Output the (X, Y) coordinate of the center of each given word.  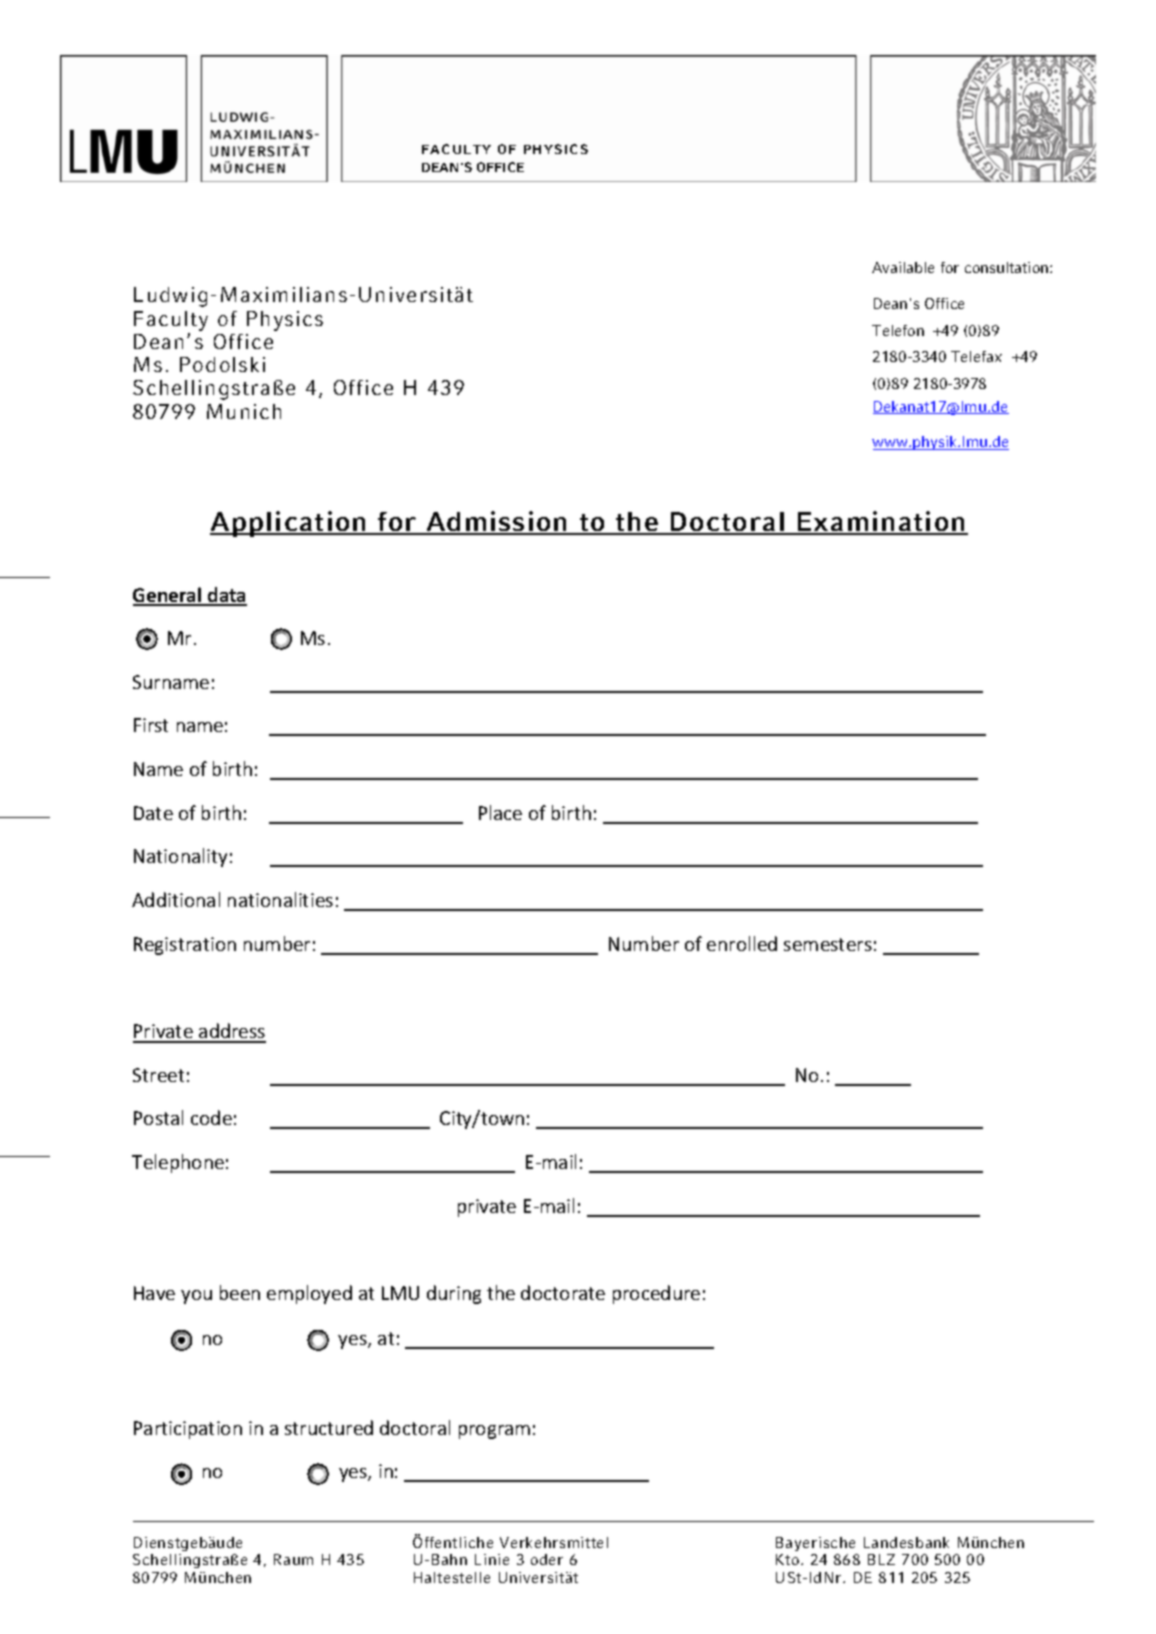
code (211, 1117)
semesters (828, 944)
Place (500, 812)
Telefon (898, 330)
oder (547, 1559)
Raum (293, 1559)
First (151, 725)
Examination (881, 522)
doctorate (563, 1292)
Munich (244, 411)
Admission (497, 522)
